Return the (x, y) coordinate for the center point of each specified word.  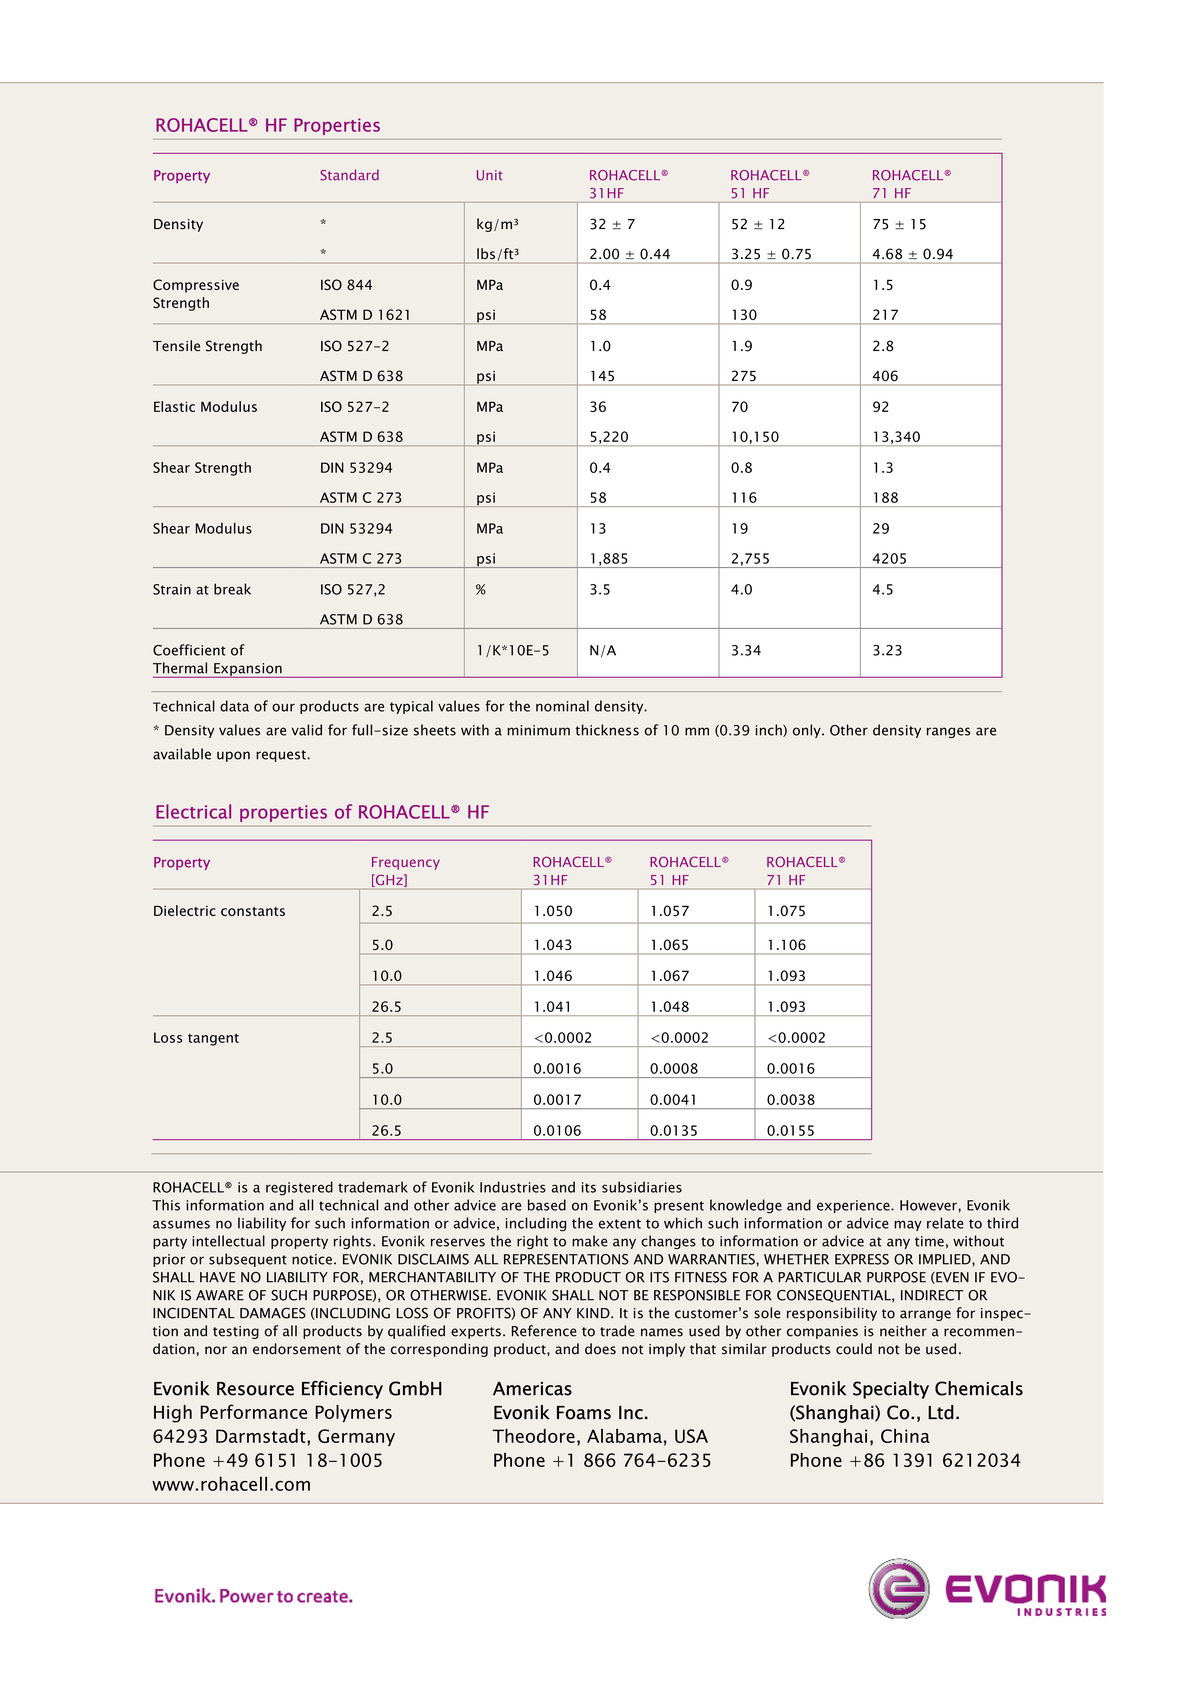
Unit (490, 175)
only (808, 731)
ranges (948, 732)
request (282, 756)
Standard (349, 175)
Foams (584, 1413)
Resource (255, 1389)
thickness (607, 730)
